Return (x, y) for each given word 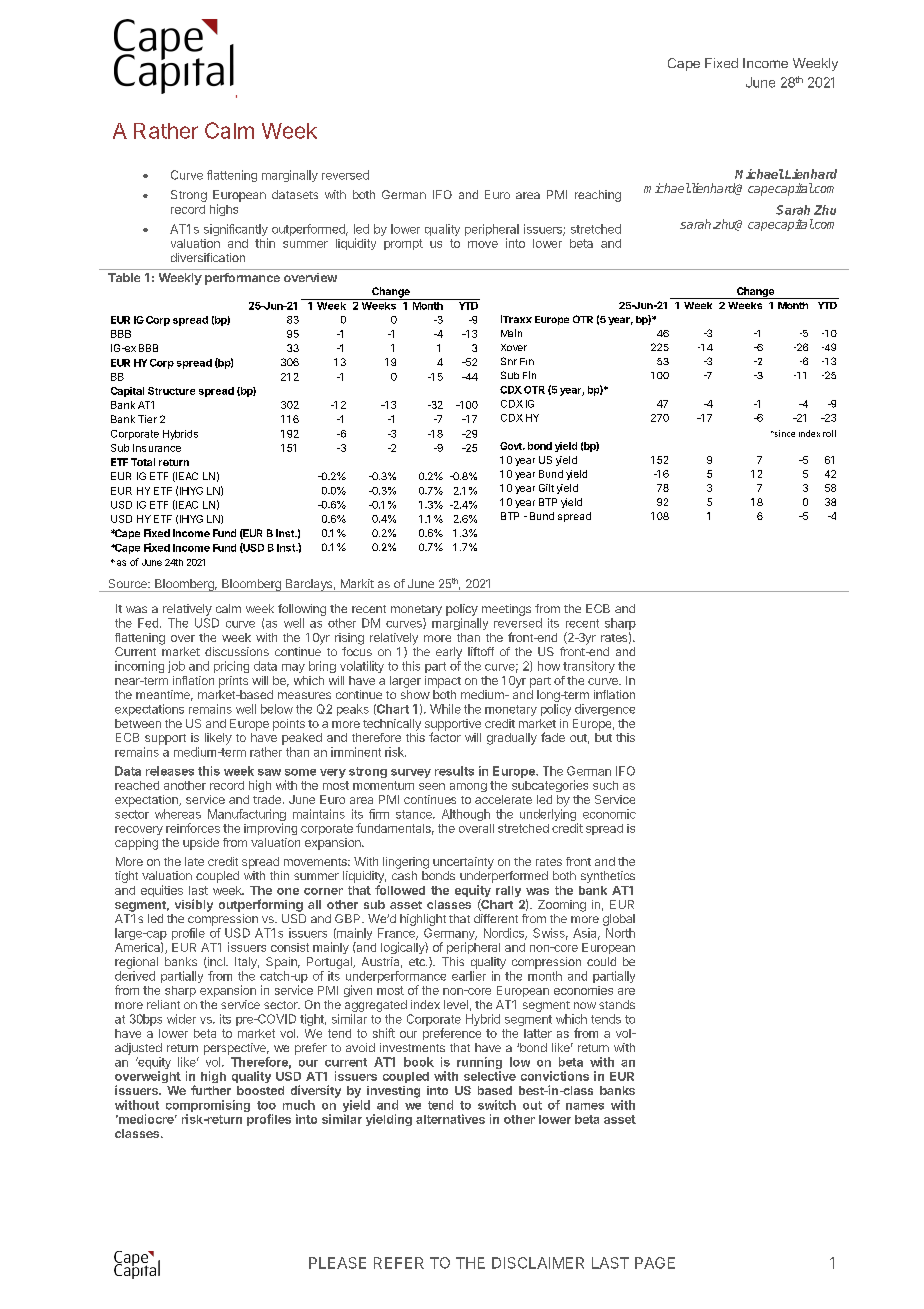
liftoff (481, 651)
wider (181, 1019)
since (783, 433)
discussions (237, 651)
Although (466, 815)
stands (617, 1004)
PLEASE (337, 1263)
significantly (236, 231)
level (456, 1004)
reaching (598, 196)
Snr (509, 361)
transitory (589, 667)
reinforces (193, 828)
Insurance (157, 448)
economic (609, 814)
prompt (403, 244)
